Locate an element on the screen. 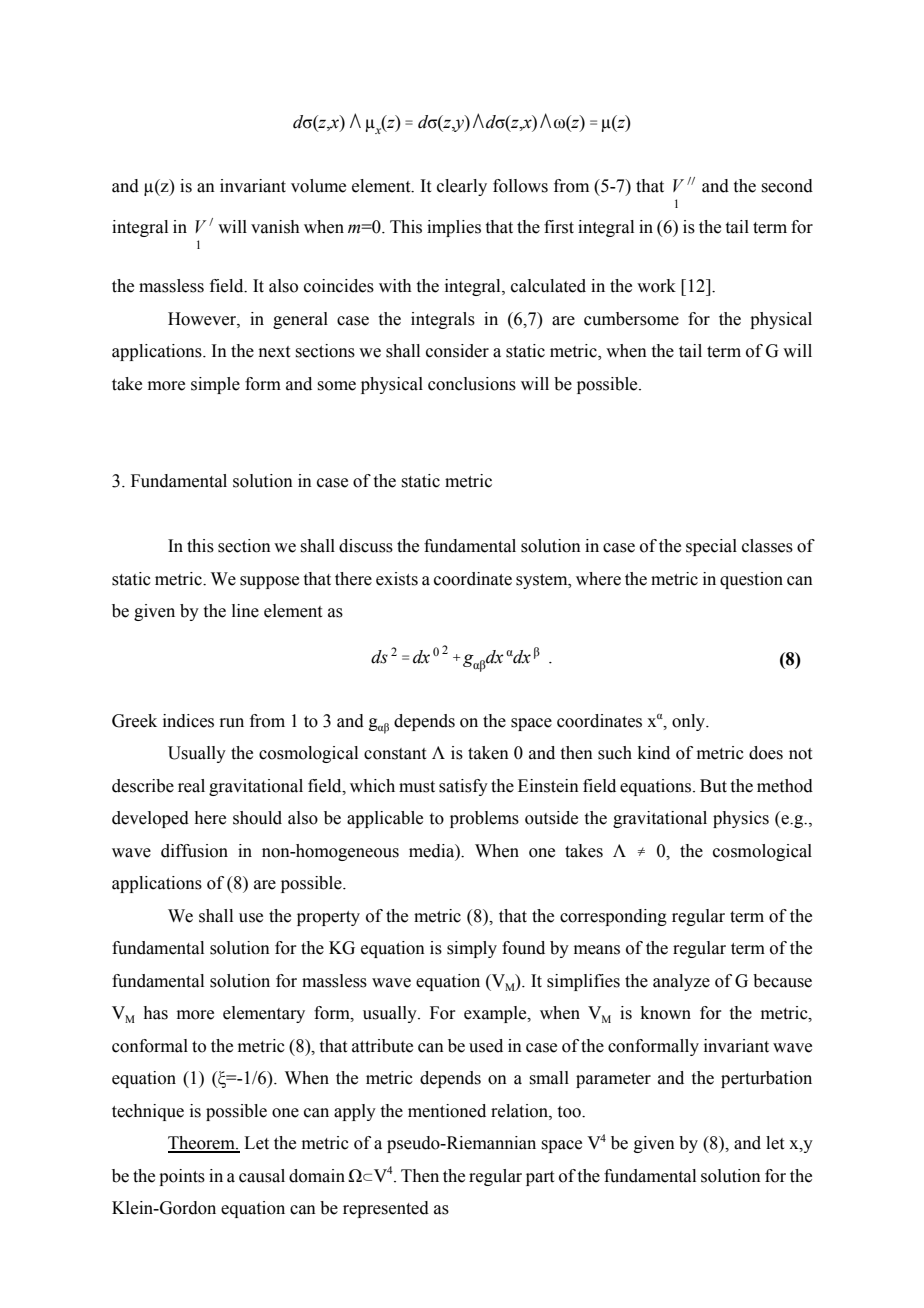 Image resolution: width=924 pixels, height=1308 pixels. vanish is located at coordinates (275, 227).
